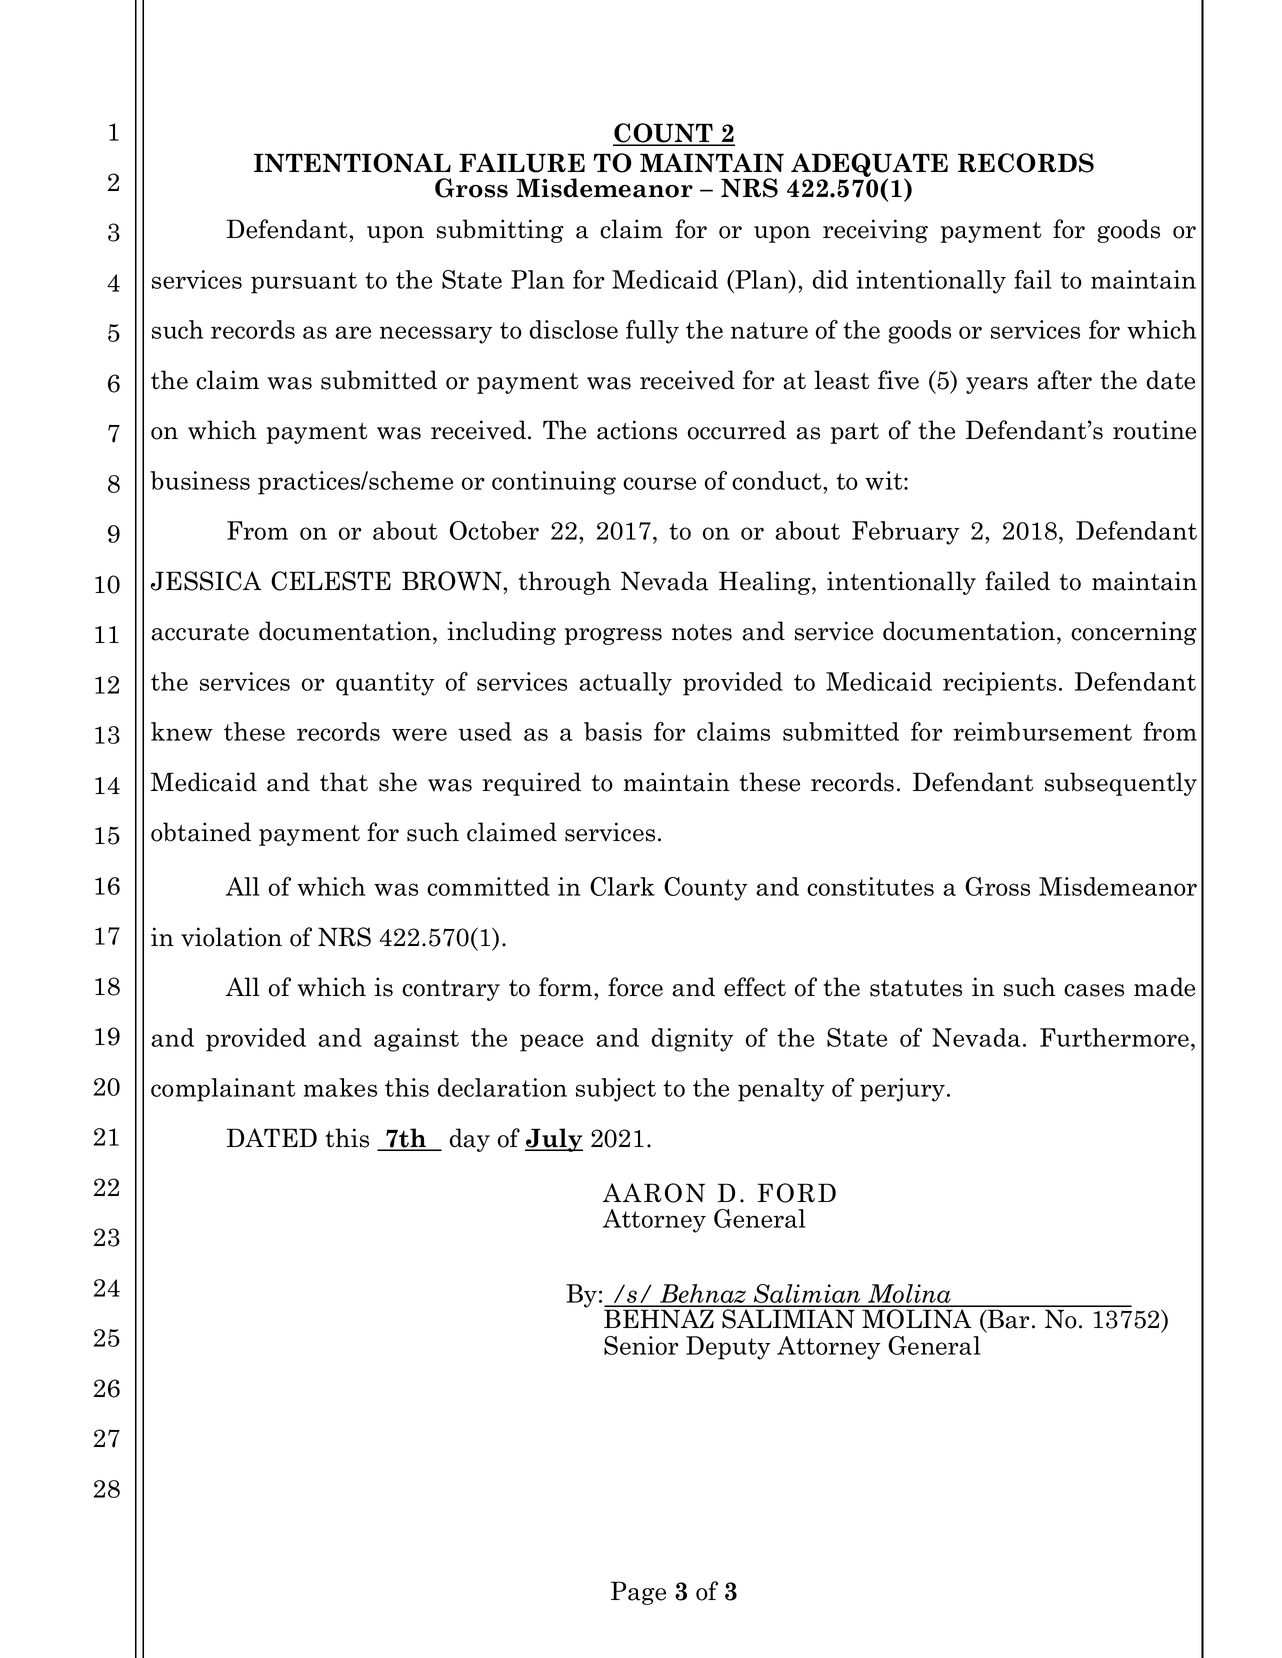 The height and width of the screenshot is (1658, 1282). I want to click on Clark, so click(622, 886).
